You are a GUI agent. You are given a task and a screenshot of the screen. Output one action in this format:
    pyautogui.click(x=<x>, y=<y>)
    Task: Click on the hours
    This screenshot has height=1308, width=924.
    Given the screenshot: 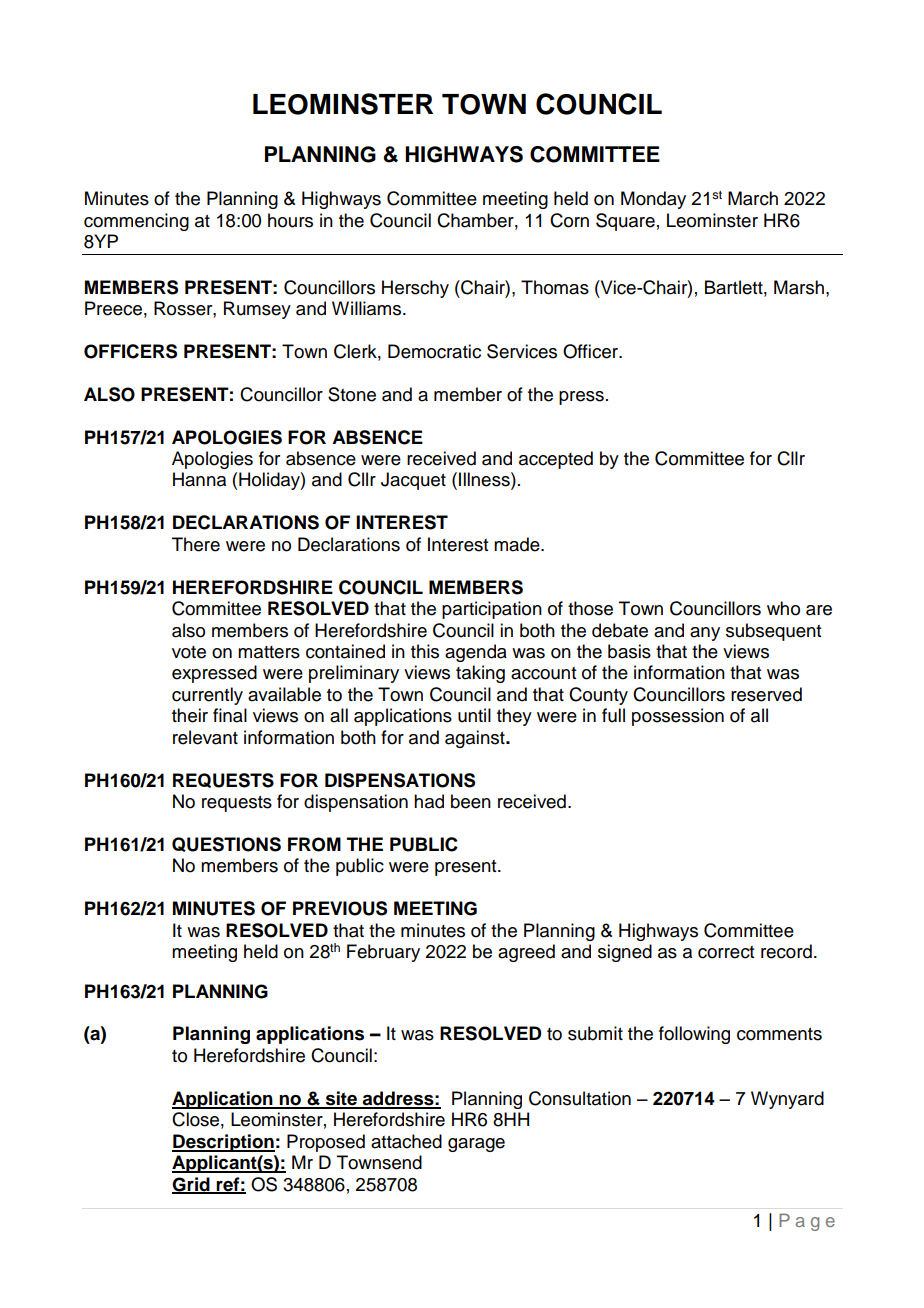 What is the action you would take?
    pyautogui.click(x=290, y=220)
